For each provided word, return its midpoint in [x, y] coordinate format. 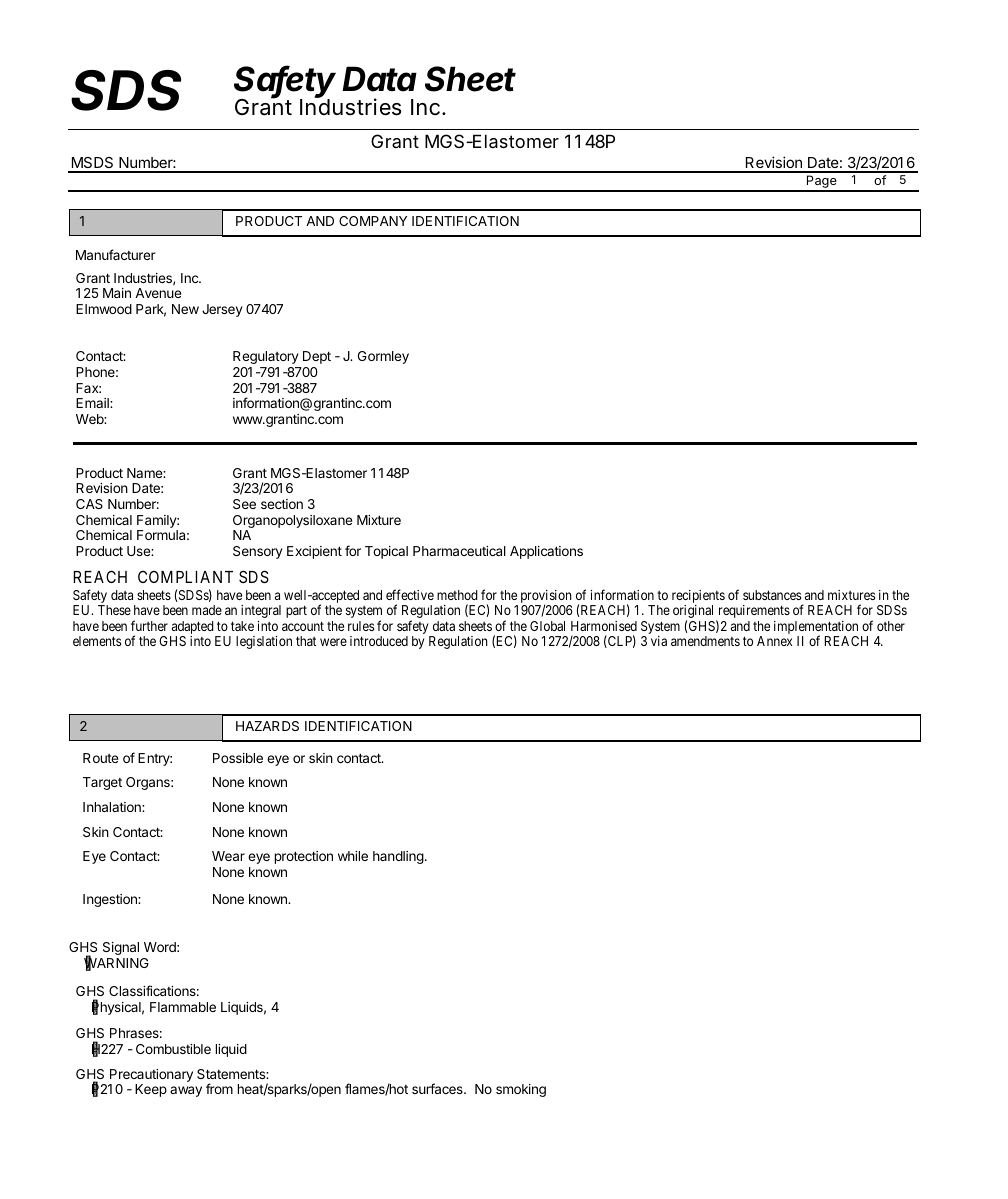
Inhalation [113, 807]
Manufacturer [116, 254]
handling [398, 857]
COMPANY [373, 221]
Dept [317, 357]
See [244, 504]
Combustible [173, 1049]
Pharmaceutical [459, 551]
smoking [521, 1090]
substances [772, 595]
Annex [774, 641]
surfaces [438, 1088]
